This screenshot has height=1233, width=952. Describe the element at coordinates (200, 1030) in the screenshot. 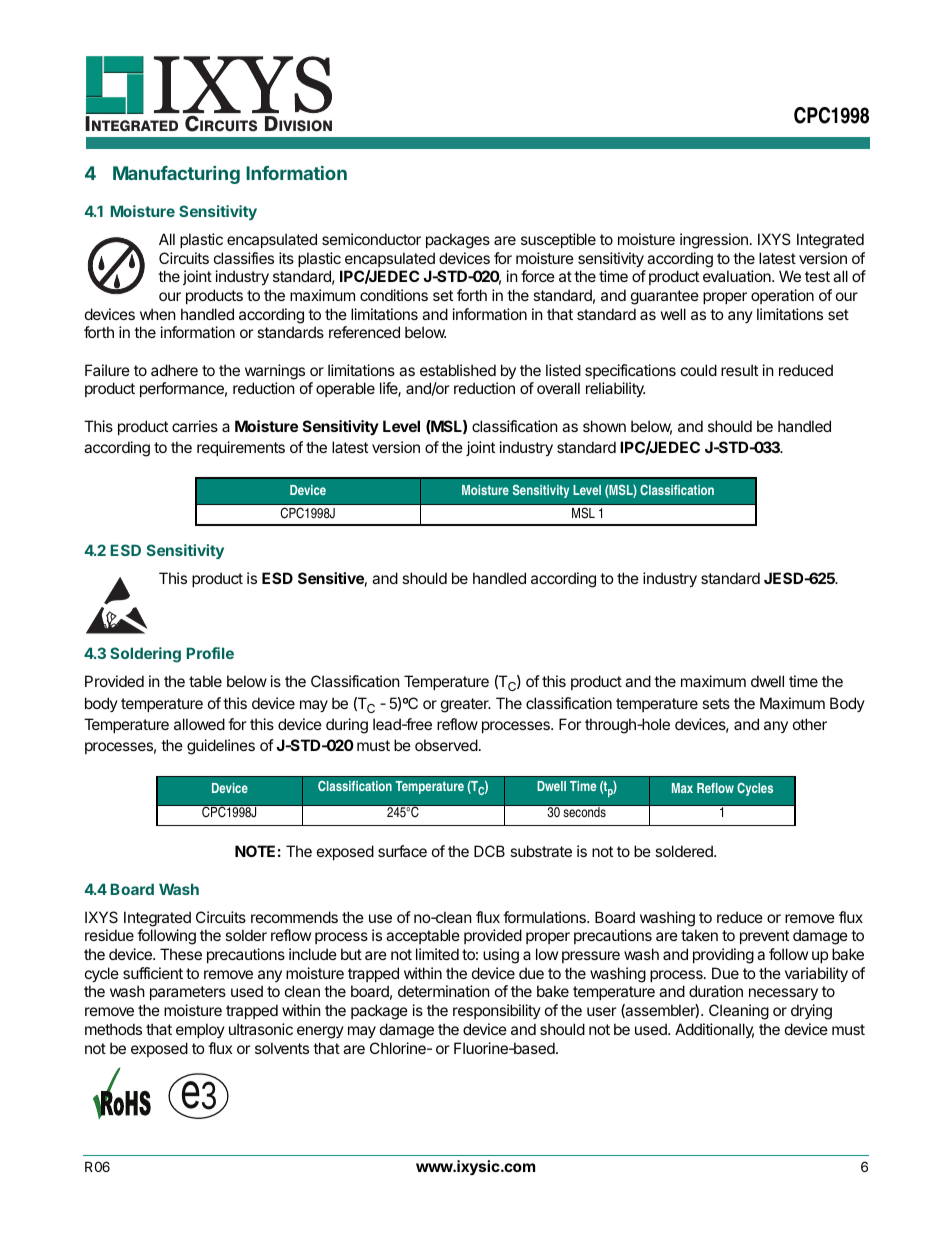

I see `employ` at that location.
